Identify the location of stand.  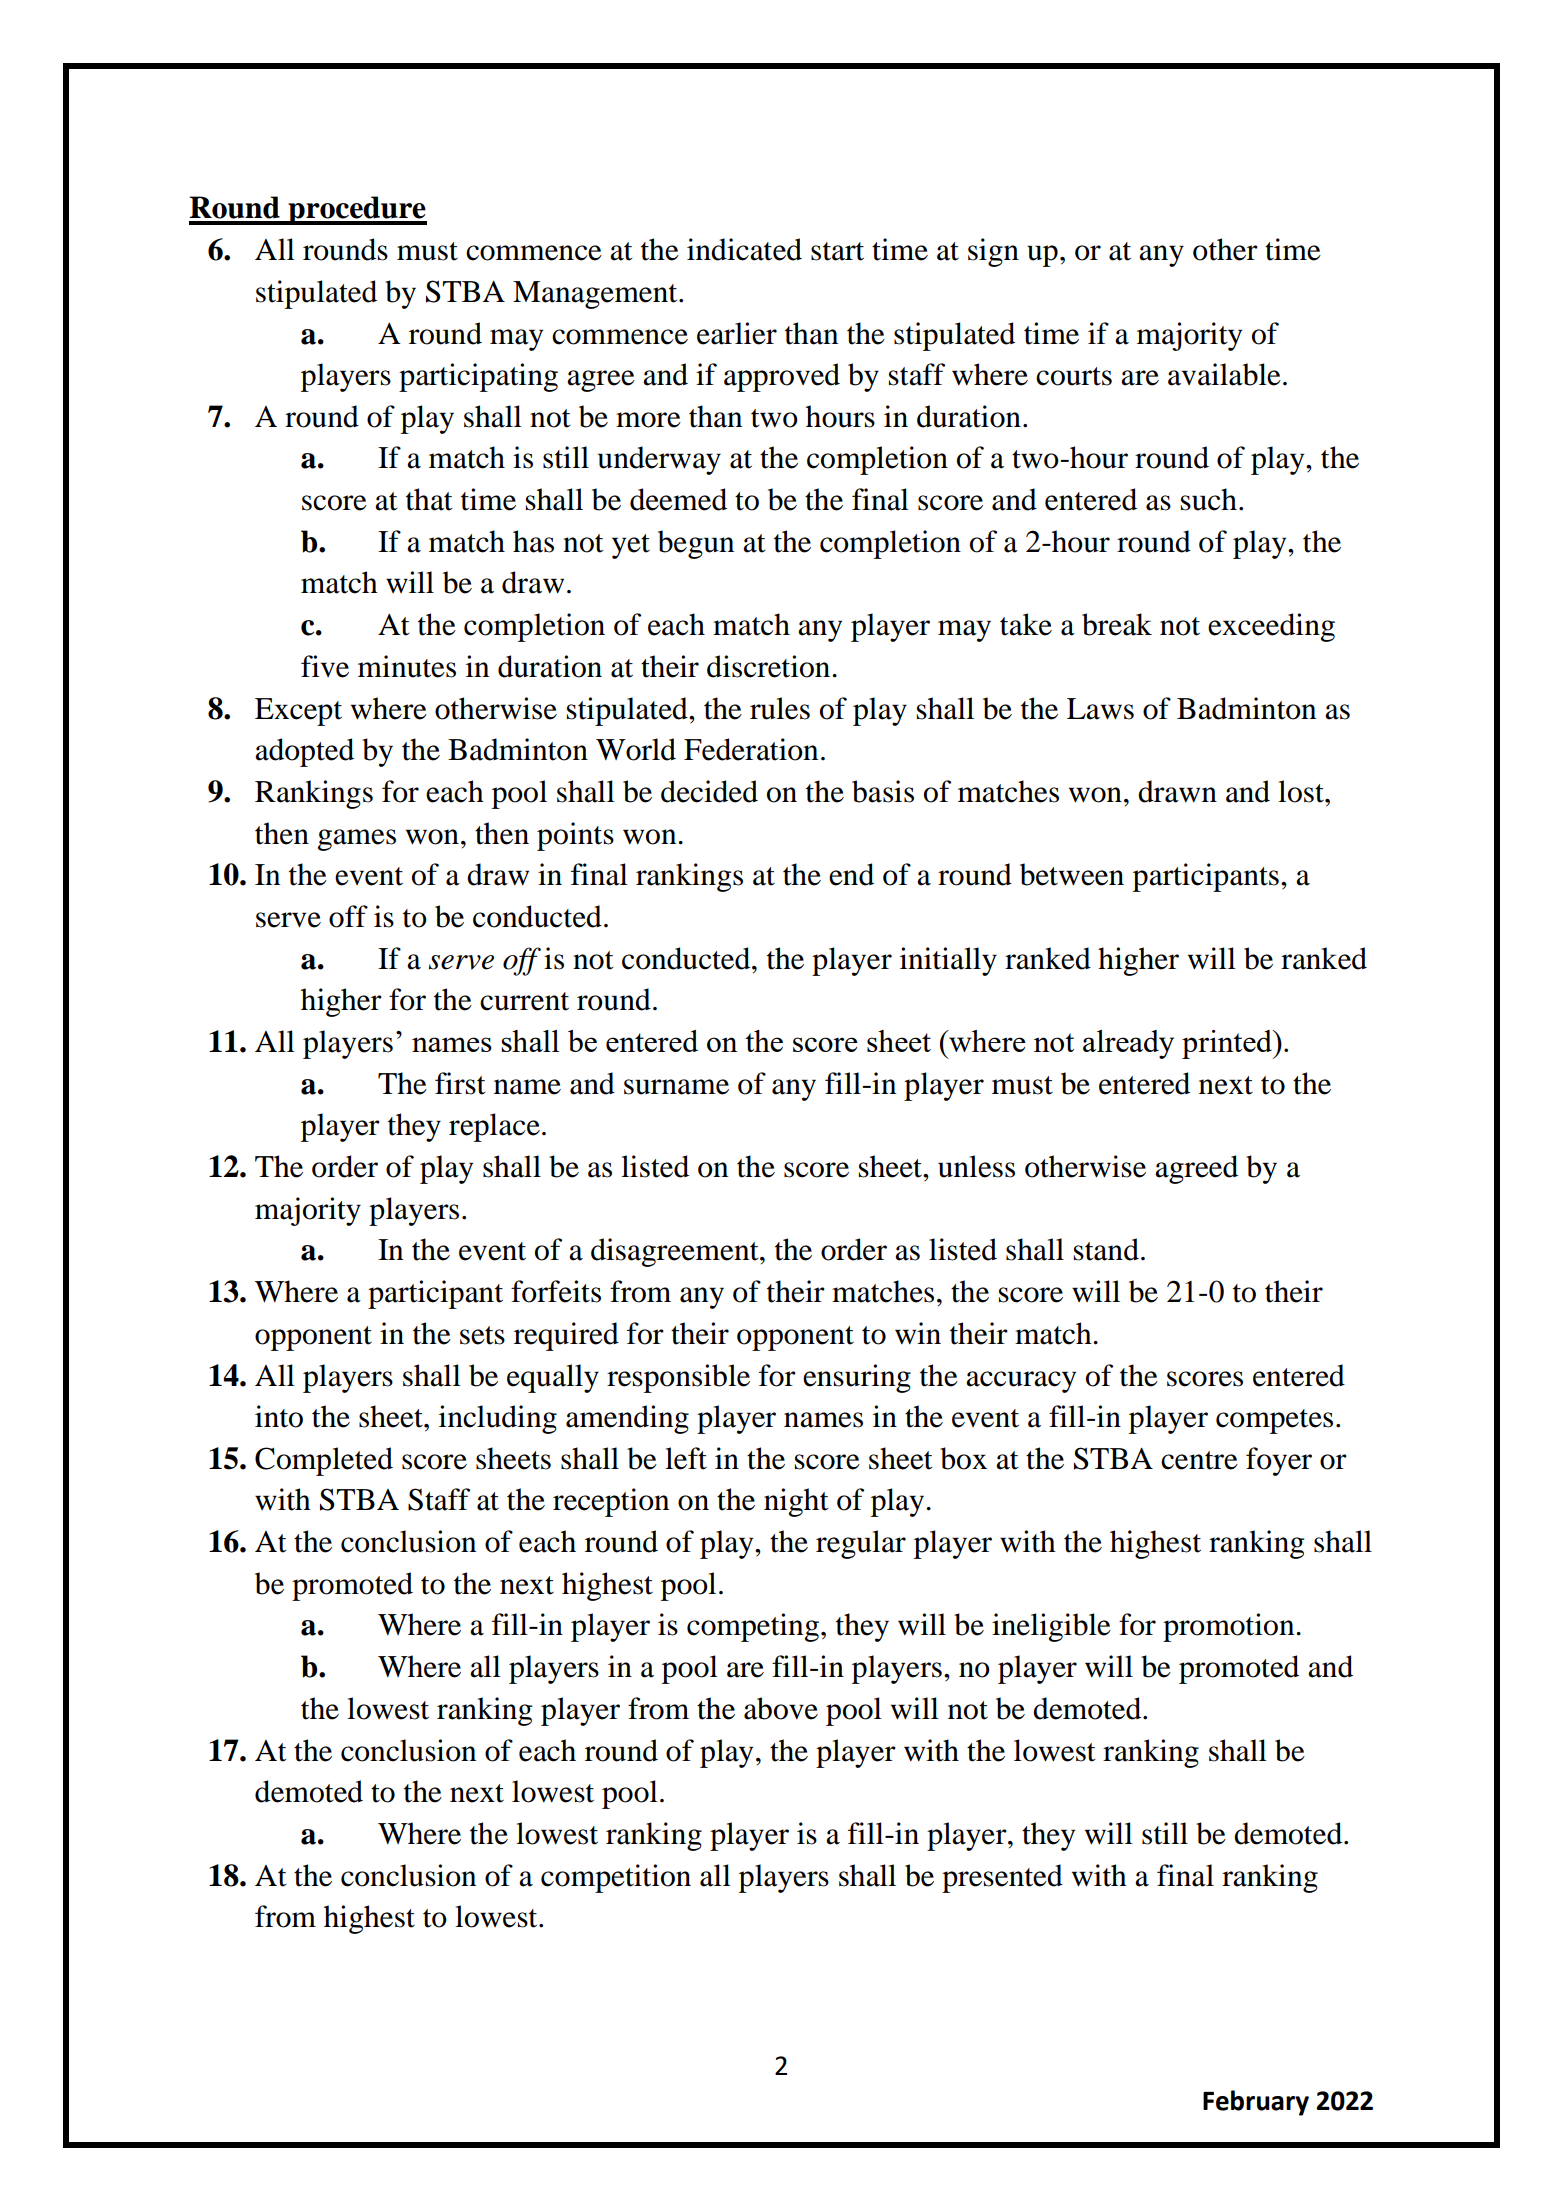
(1106, 1249).
